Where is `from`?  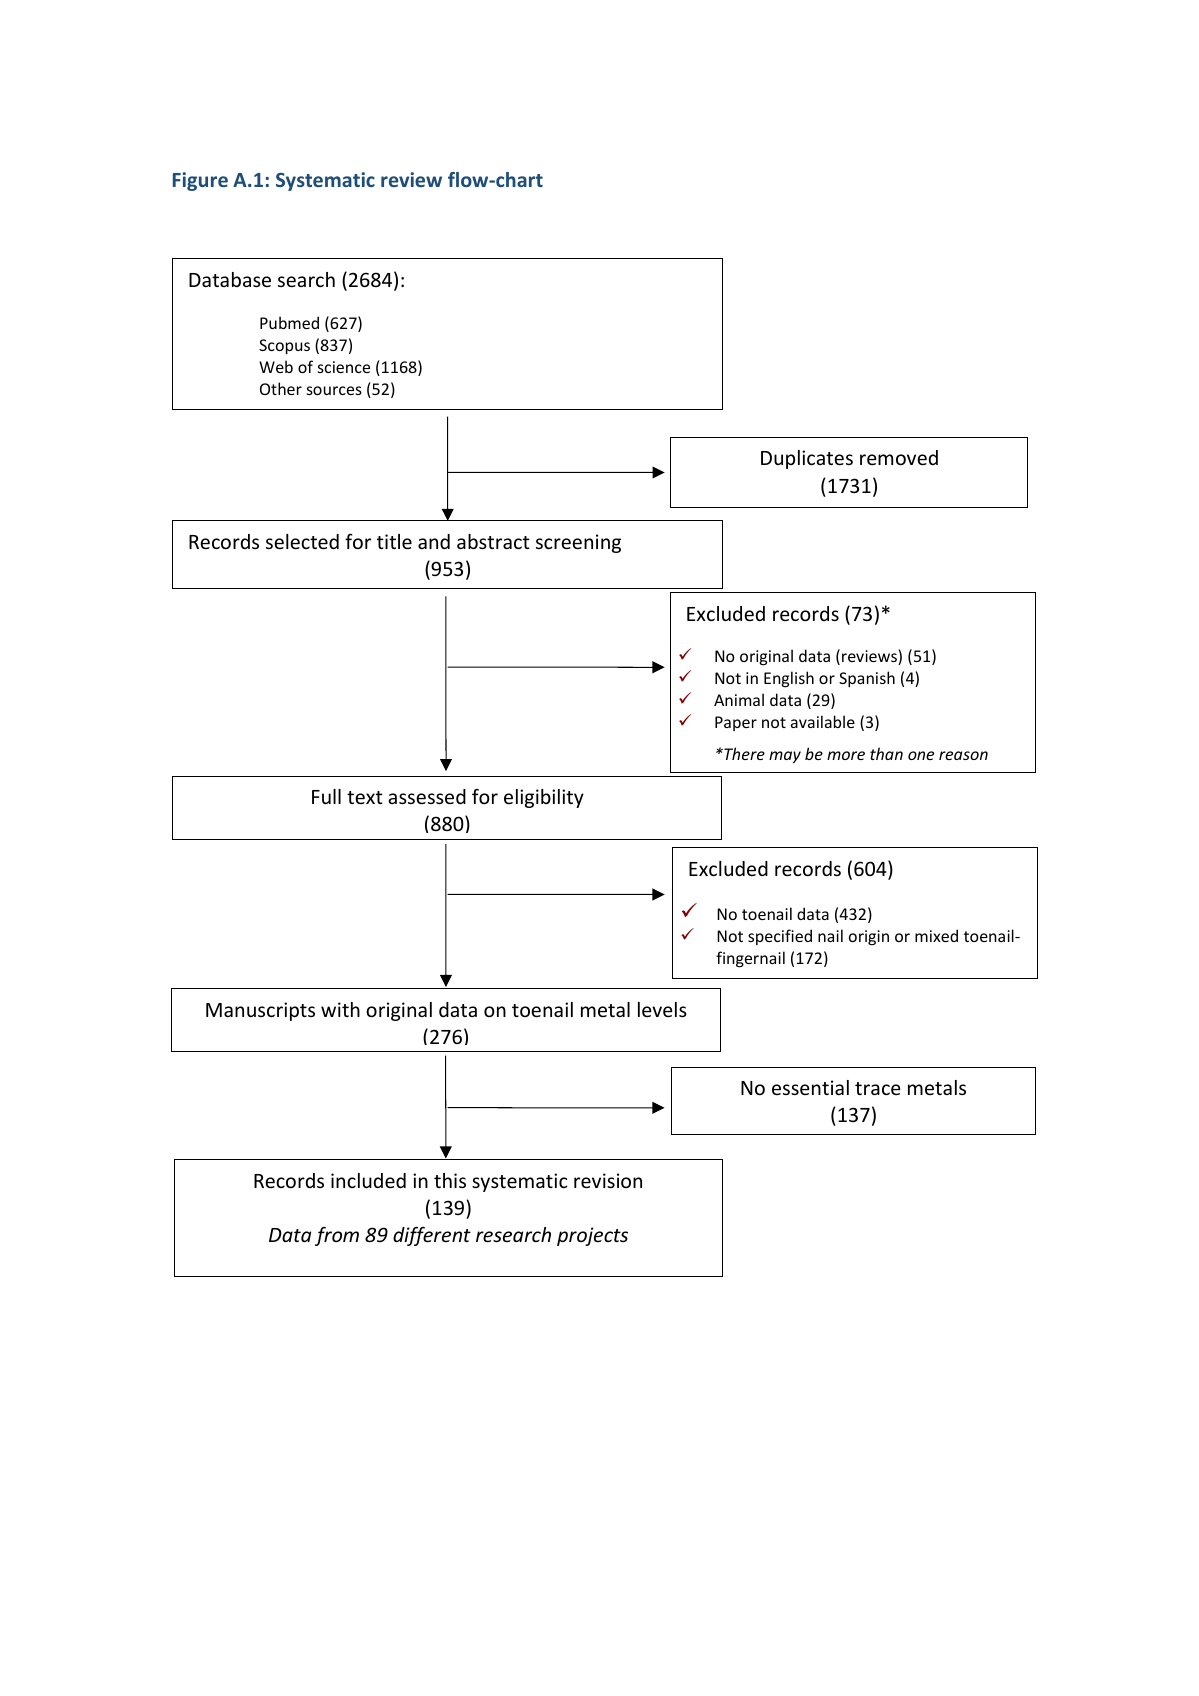
from is located at coordinates (337, 1236).
